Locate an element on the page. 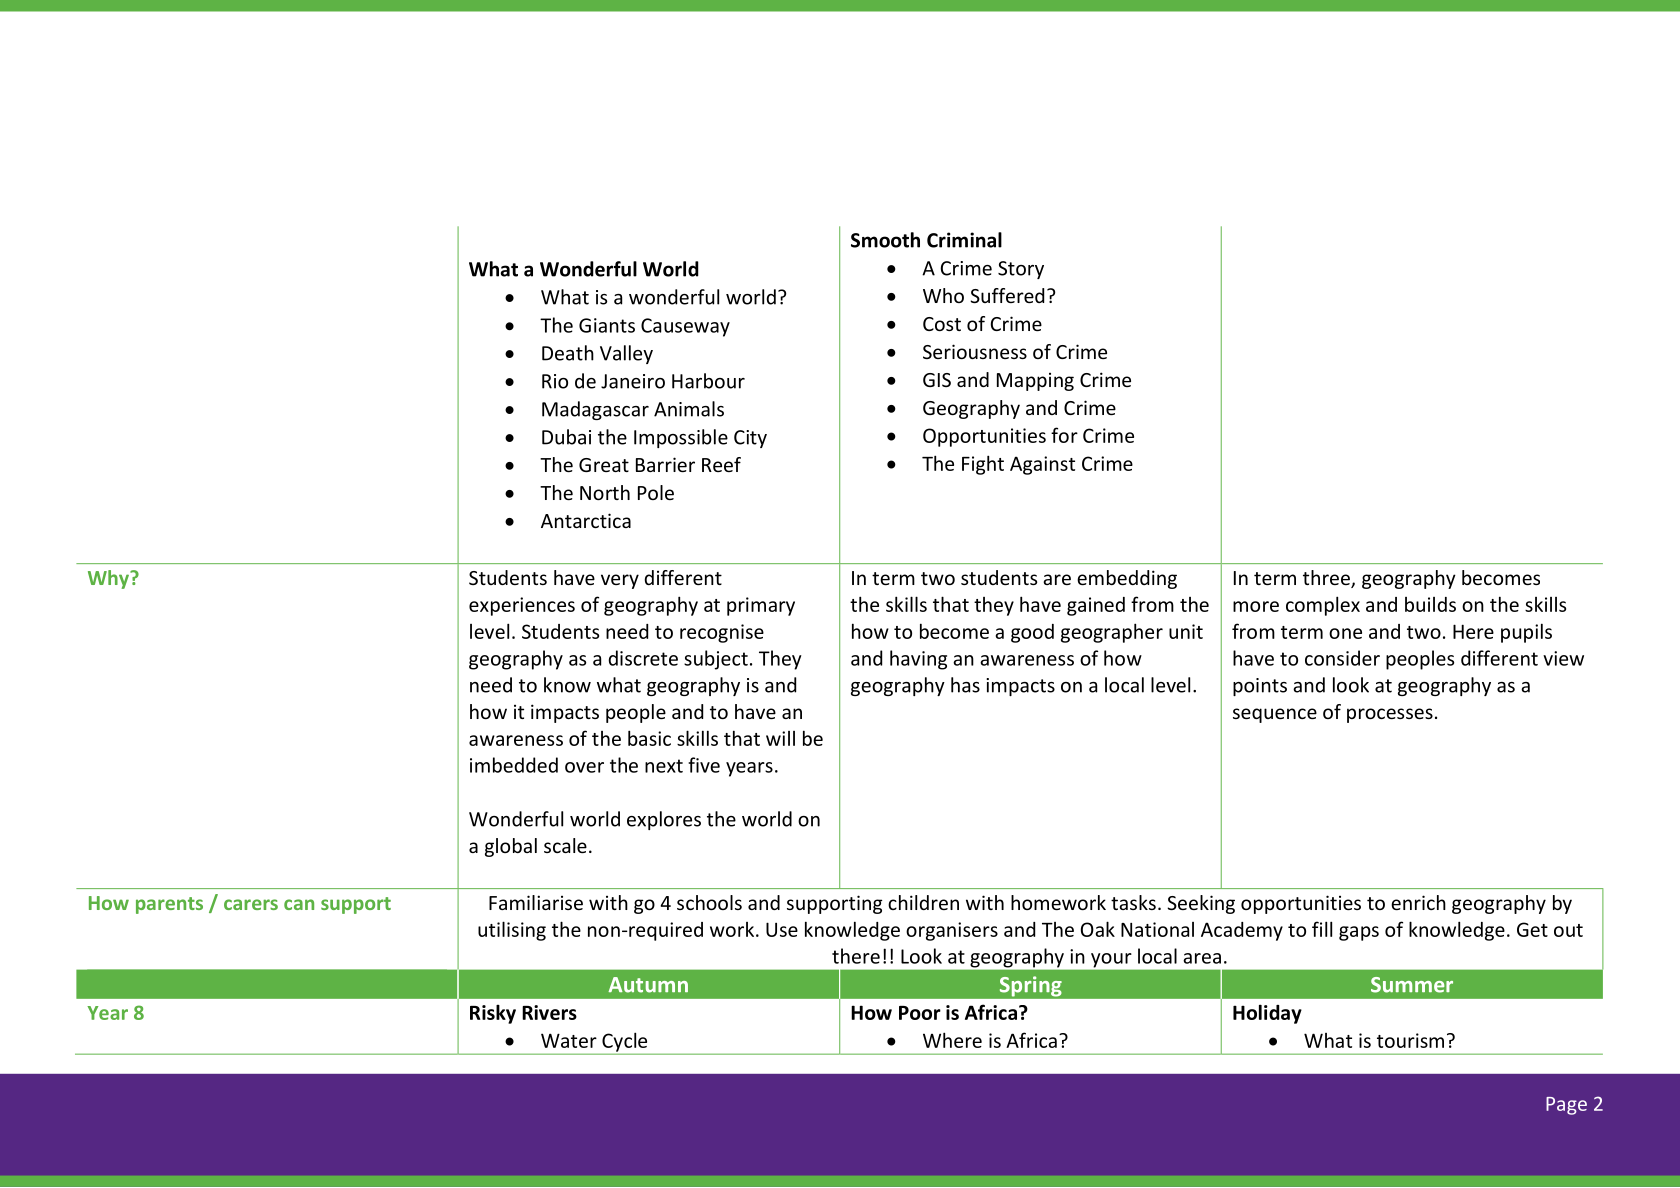  can is located at coordinates (299, 904).
